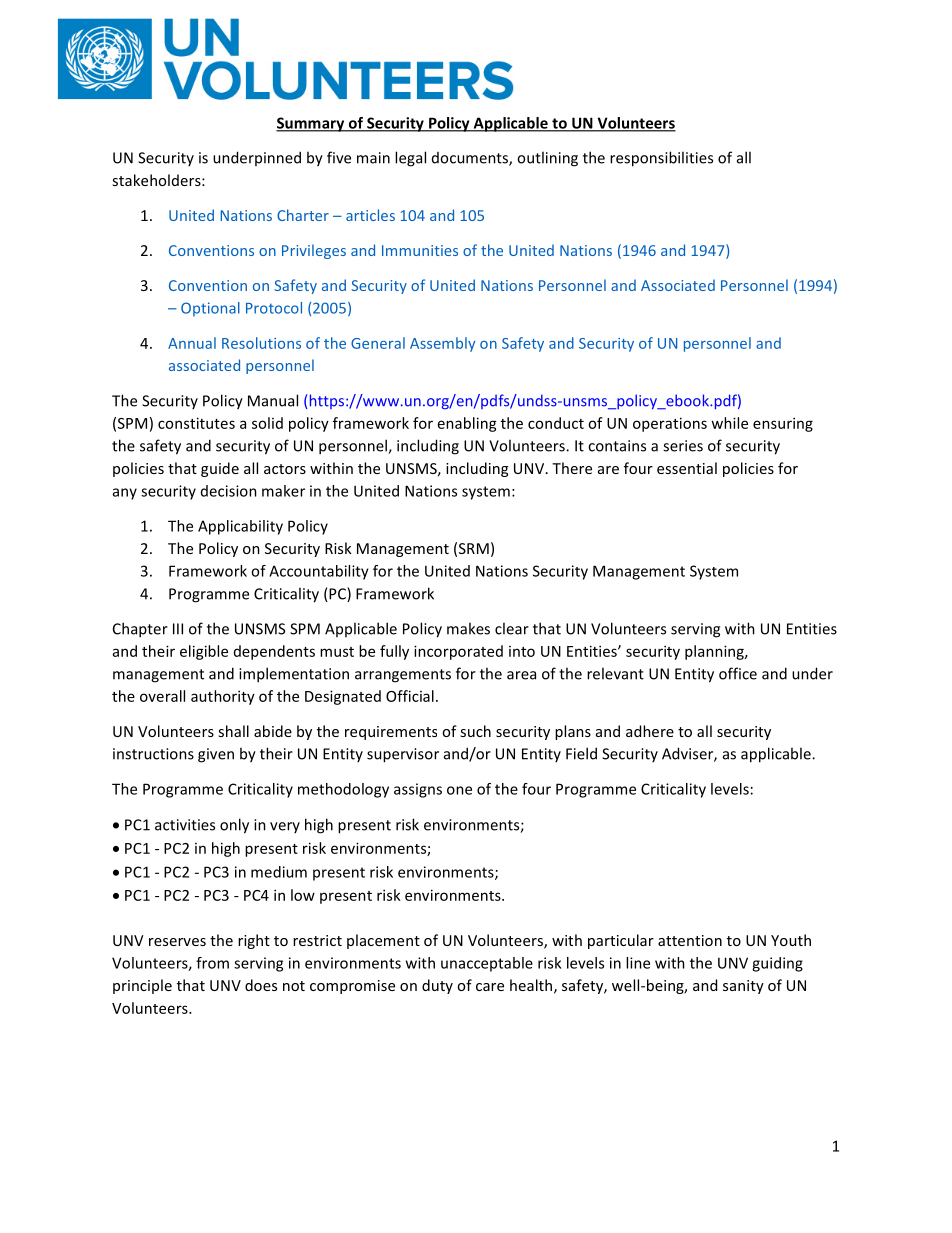 The height and width of the screenshot is (1233, 952). I want to click on unacceptable, so click(487, 964).
